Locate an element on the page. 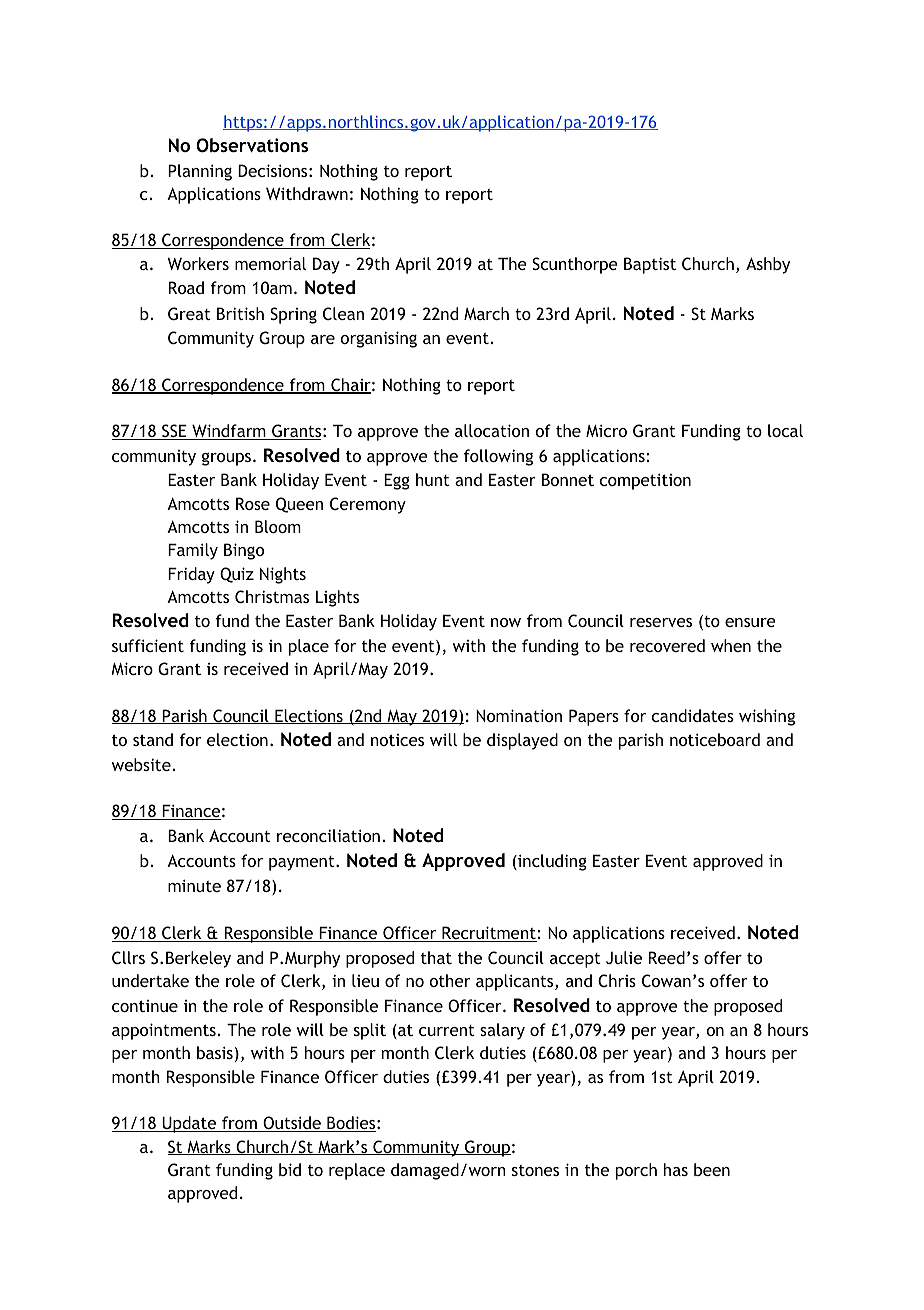 The image size is (924, 1310). stones is located at coordinates (535, 1170).
